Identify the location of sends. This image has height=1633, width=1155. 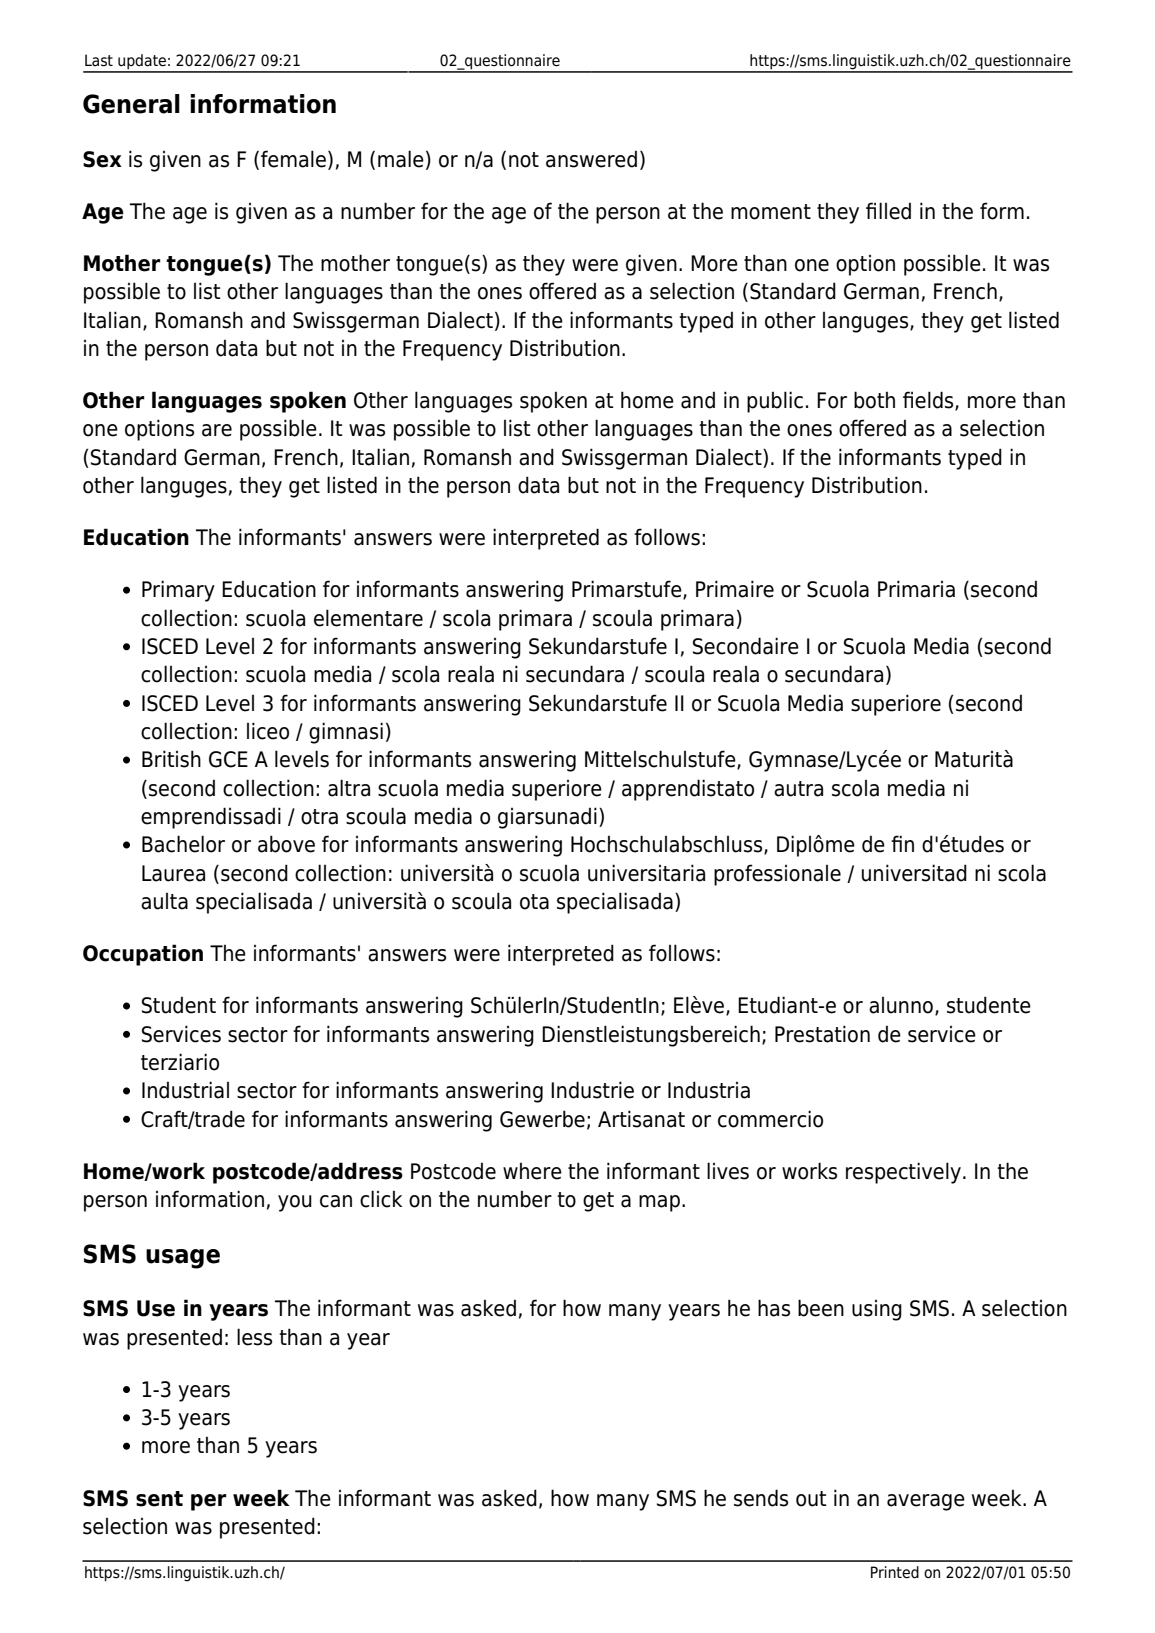
(761, 1498).
